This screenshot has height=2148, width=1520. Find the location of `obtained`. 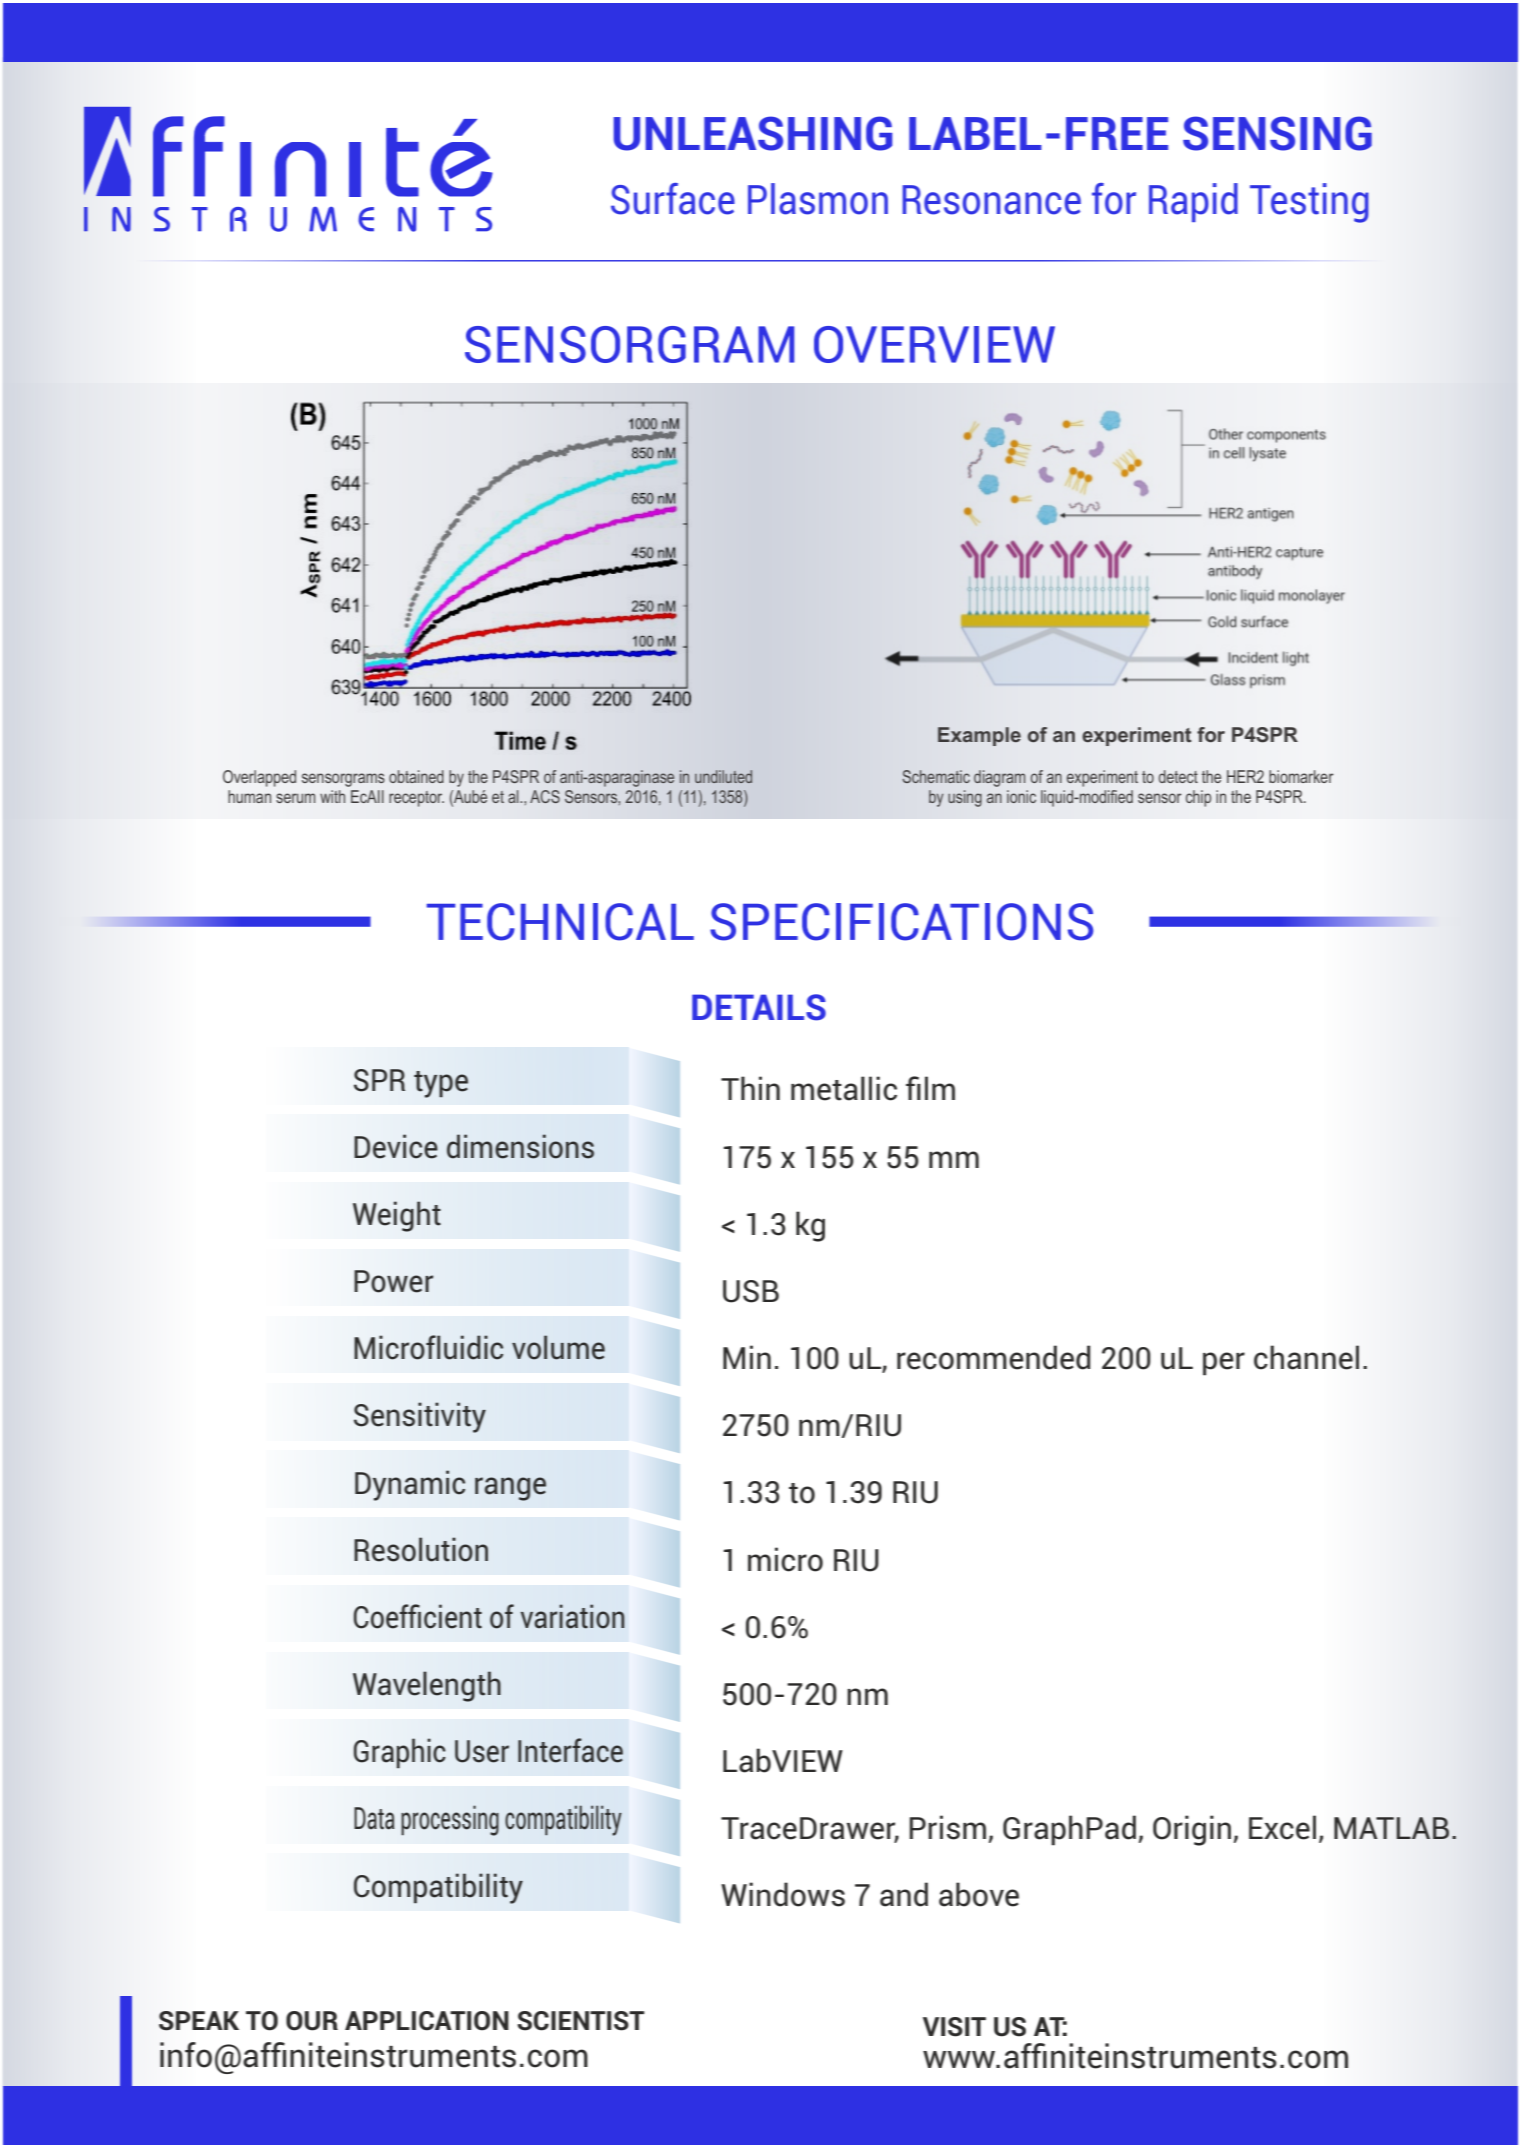

obtained is located at coordinates (416, 776).
